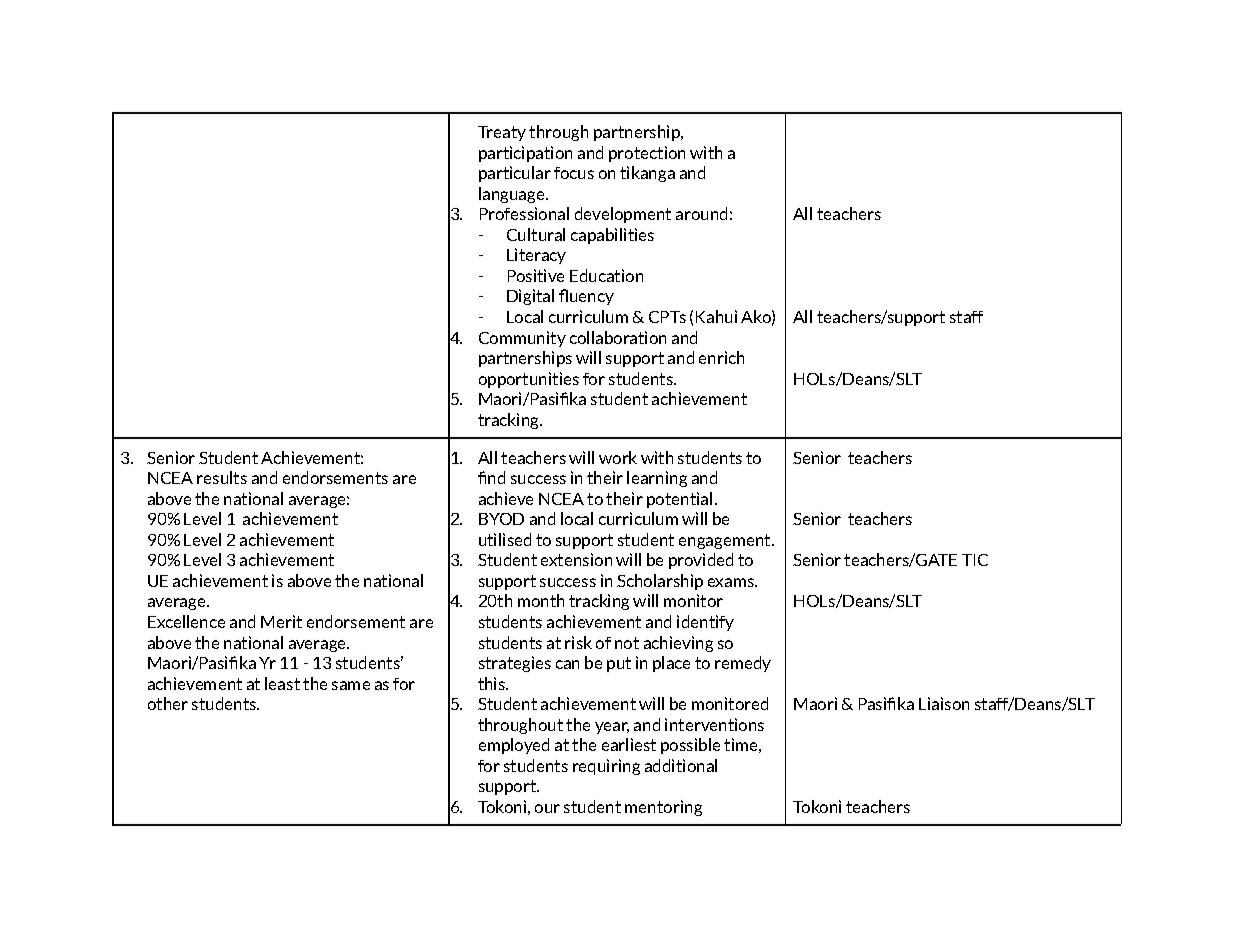  What do you see at coordinates (222, 477) in the screenshot?
I see `results` at bounding box center [222, 477].
